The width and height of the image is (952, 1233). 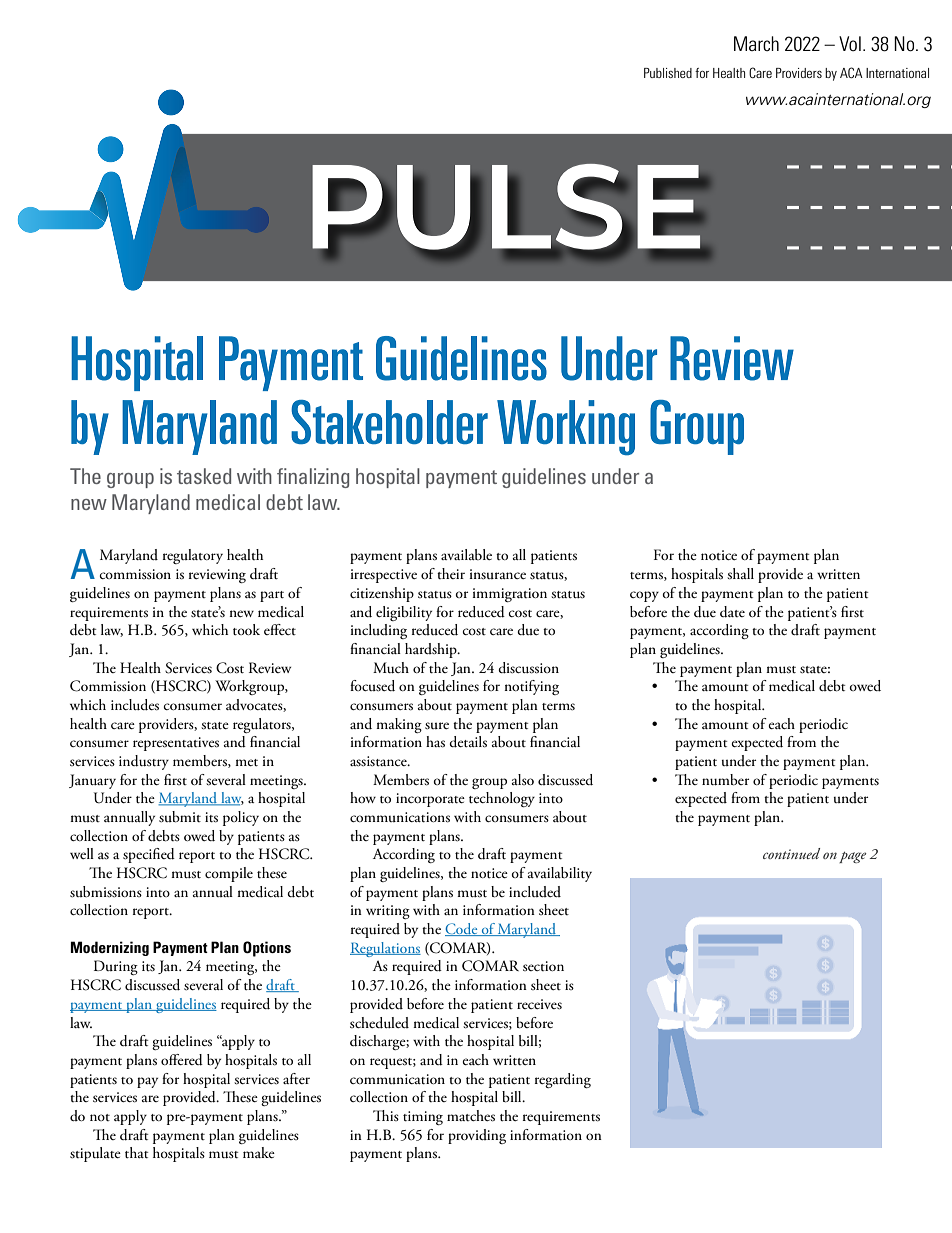 What do you see at coordinates (204, 476) in the image?
I see `tasked` at bounding box center [204, 476].
